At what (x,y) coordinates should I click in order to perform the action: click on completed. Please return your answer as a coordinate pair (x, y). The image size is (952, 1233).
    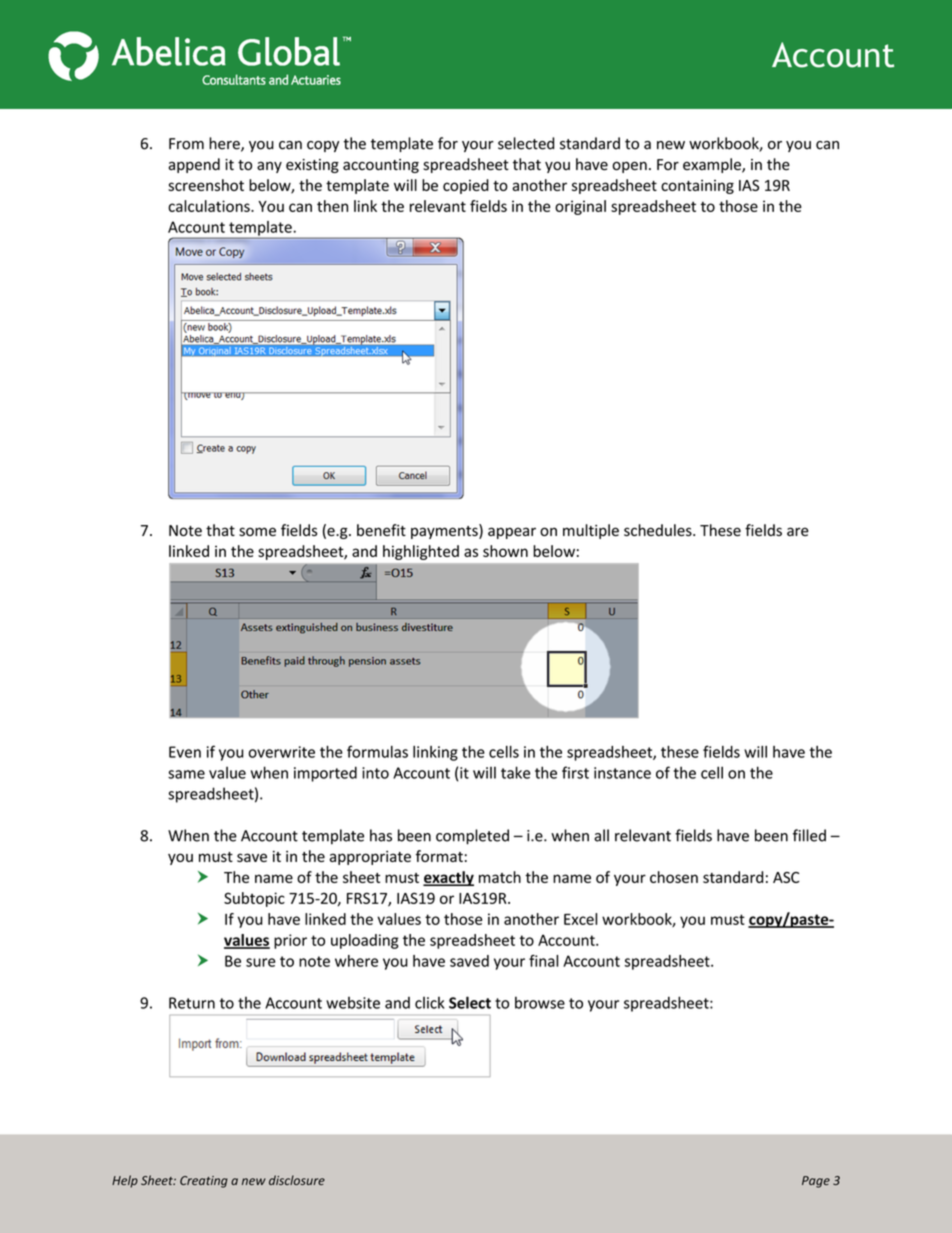
    Looking at the image, I should click on (472, 837).
